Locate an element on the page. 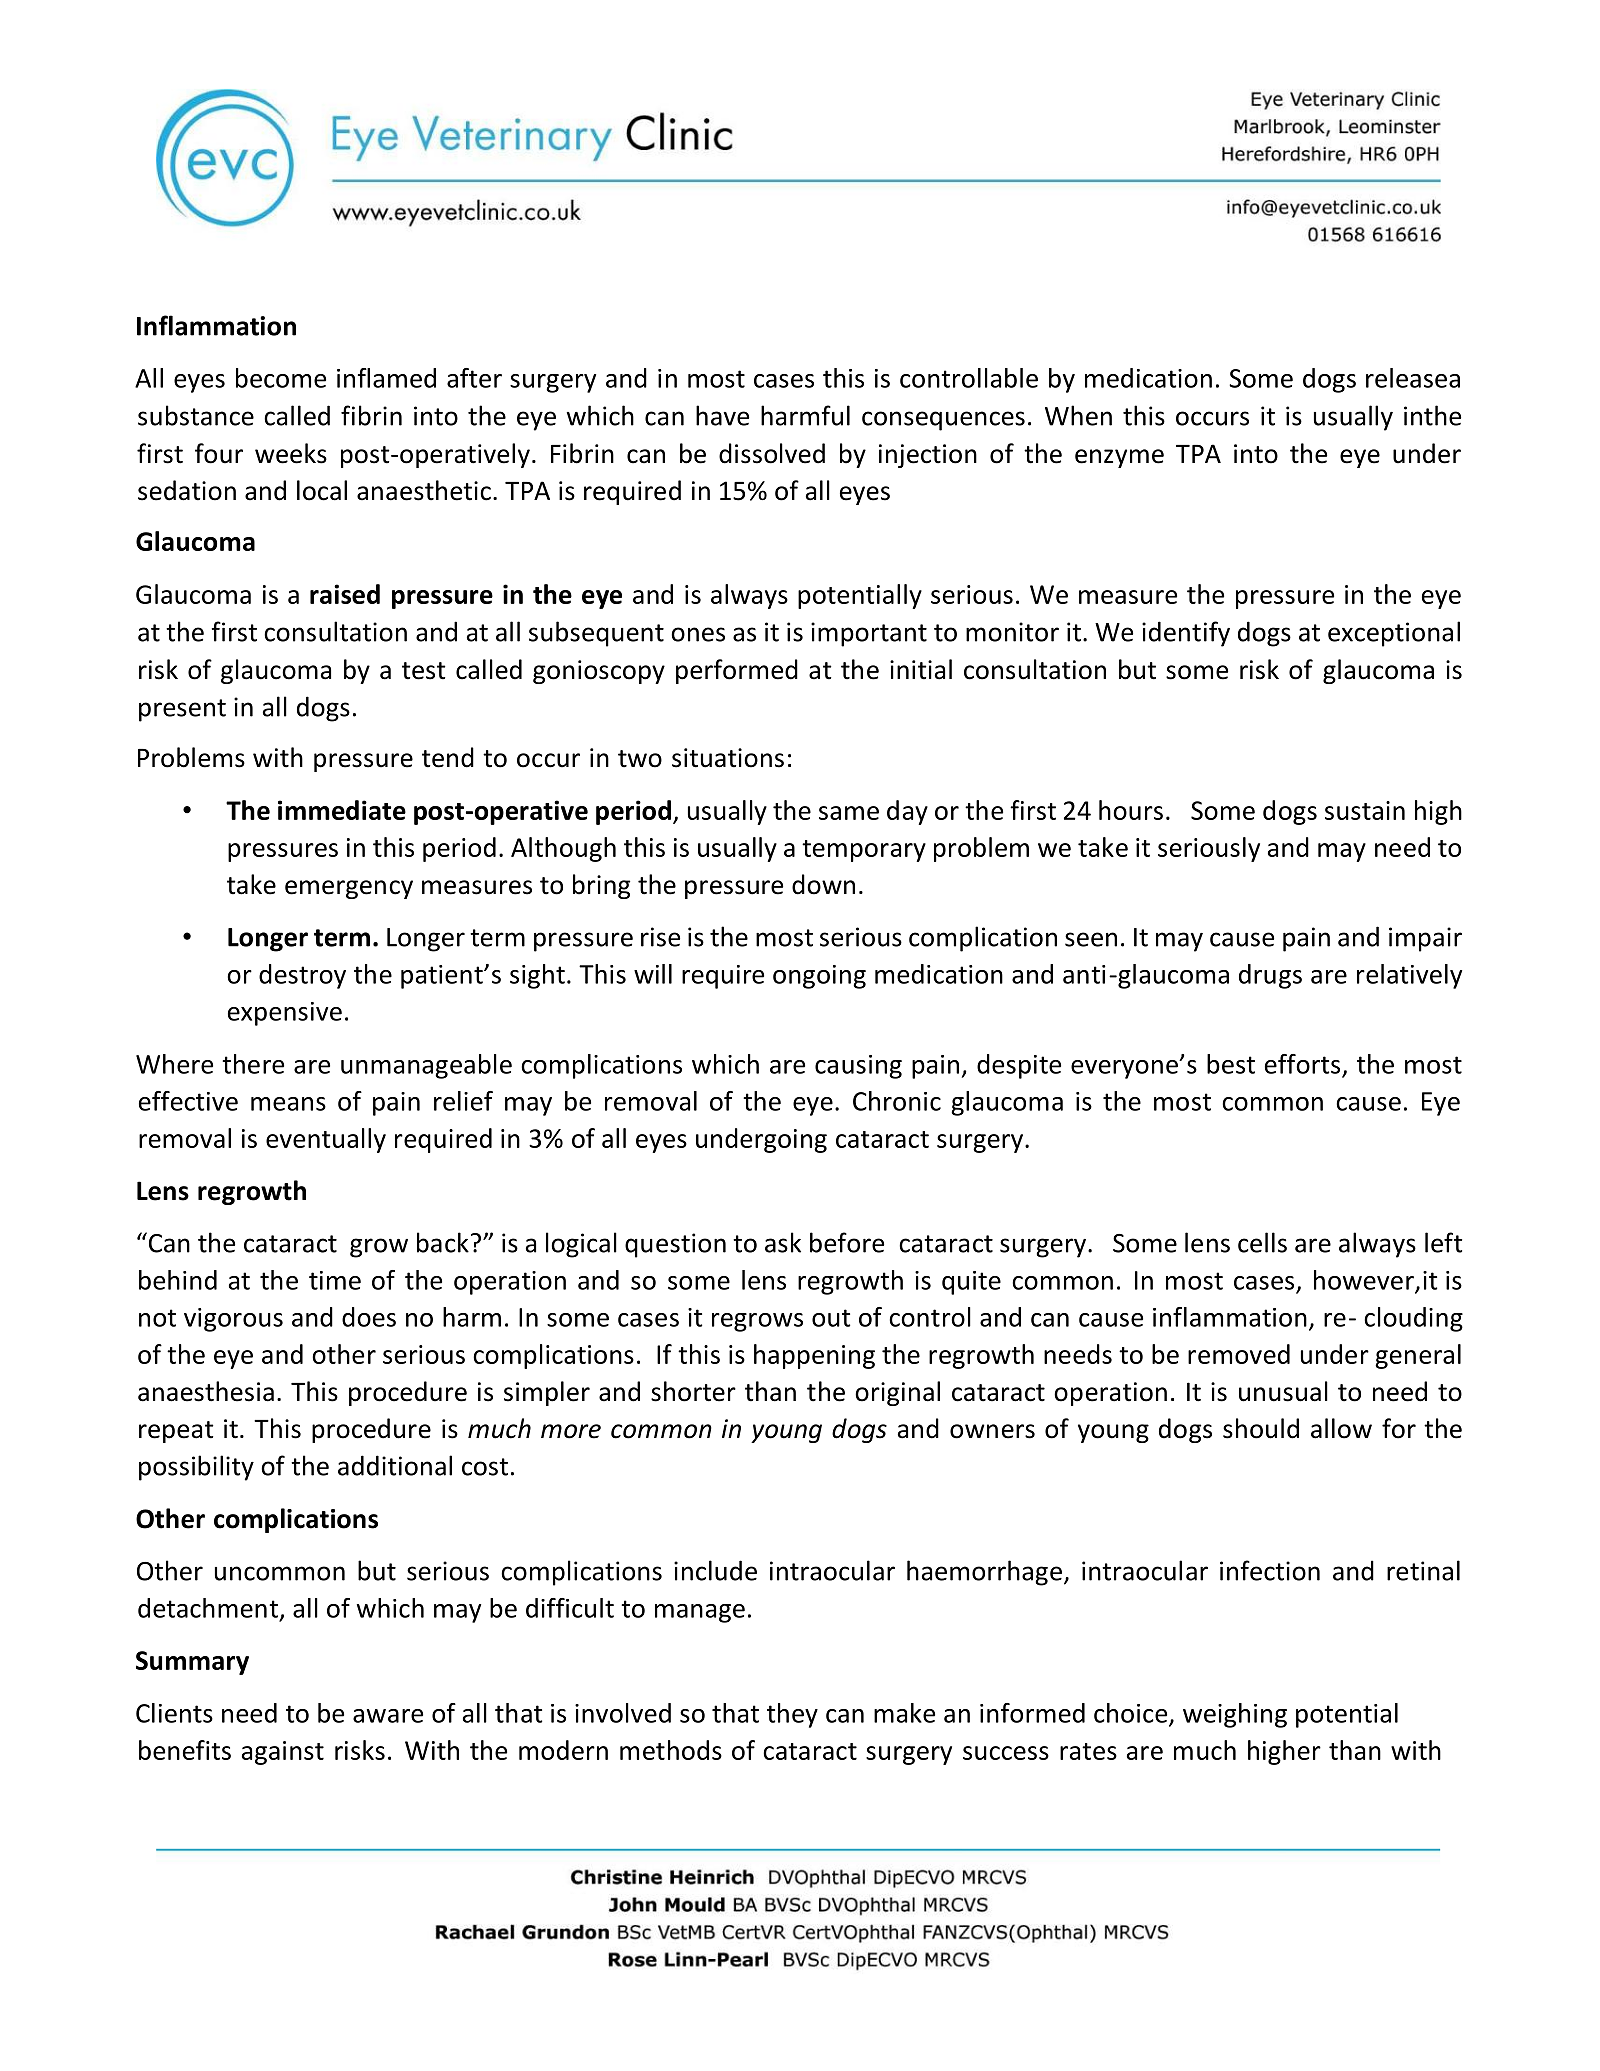  efforts is located at coordinates (1302, 1064).
